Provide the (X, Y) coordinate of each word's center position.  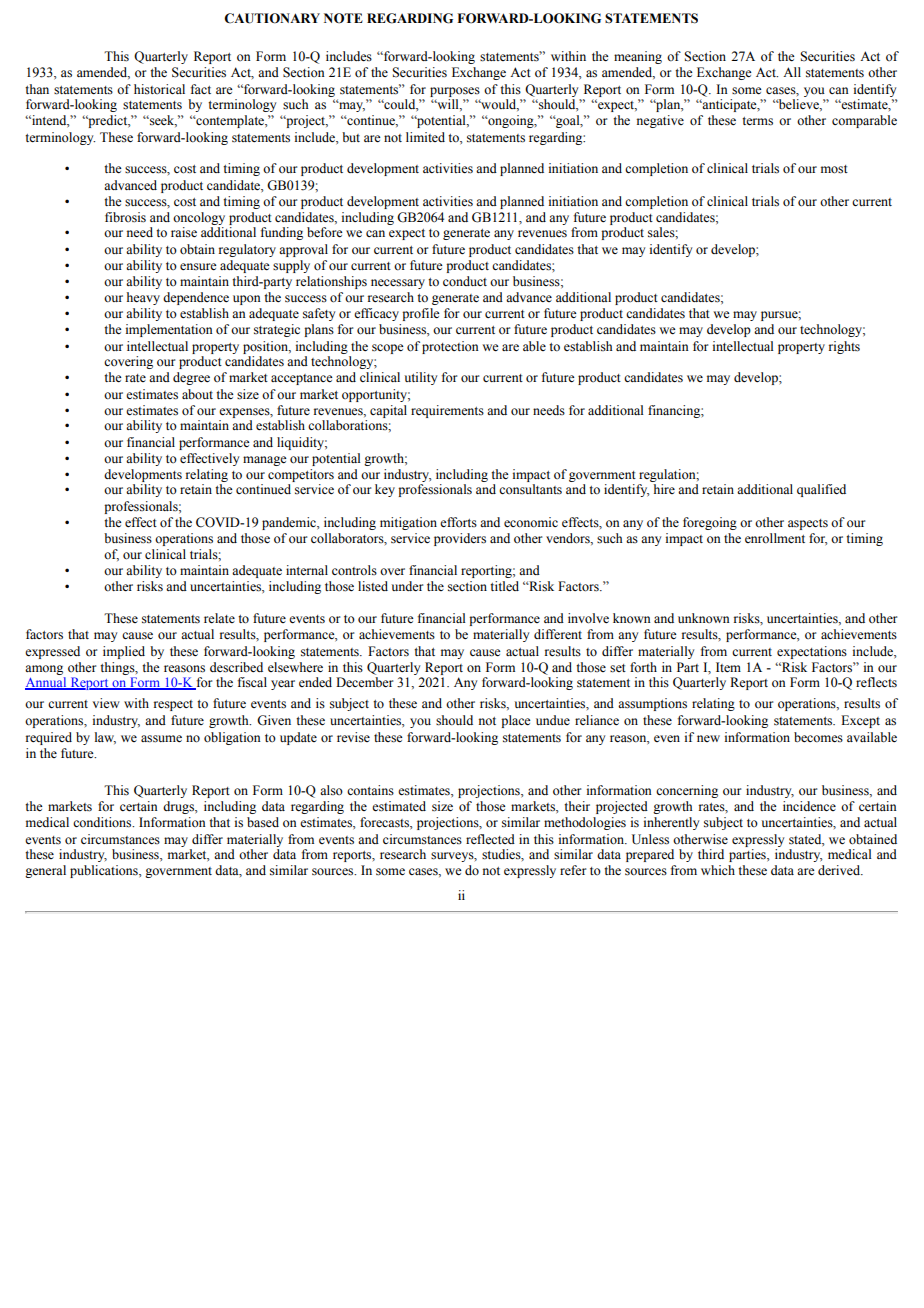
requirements (447, 411)
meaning (638, 57)
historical (159, 89)
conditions (103, 822)
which (718, 870)
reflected (490, 839)
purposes (455, 92)
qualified (821, 490)
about (197, 394)
